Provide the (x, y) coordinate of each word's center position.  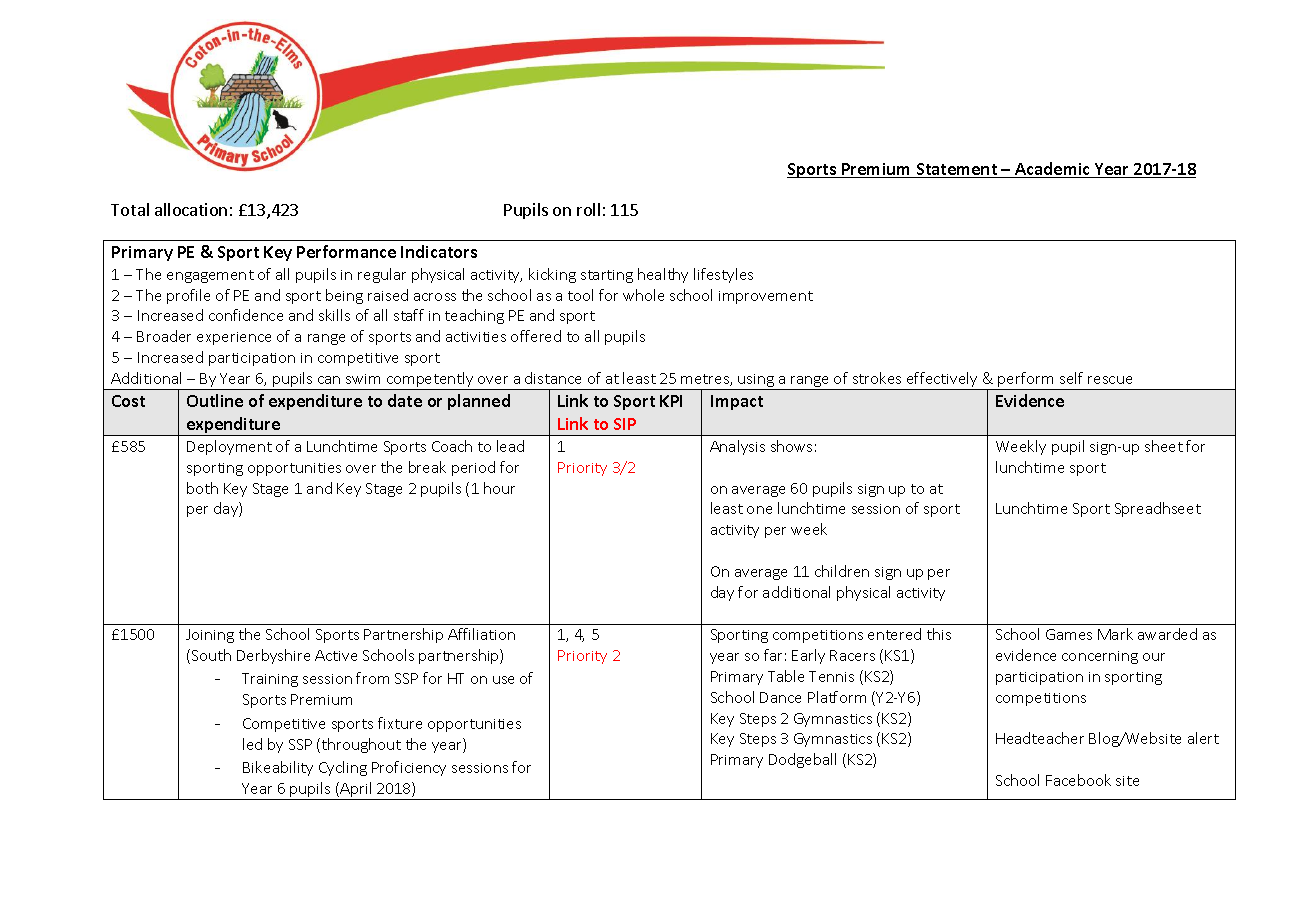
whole (643, 295)
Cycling (343, 768)
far (773, 655)
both (202, 488)
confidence (246, 315)
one (759, 510)
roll (588, 209)
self (1071, 378)
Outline (215, 400)
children (842, 571)
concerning (1100, 657)
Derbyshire (273, 656)
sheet (1164, 446)
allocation (191, 209)
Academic (1052, 170)
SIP (625, 424)
